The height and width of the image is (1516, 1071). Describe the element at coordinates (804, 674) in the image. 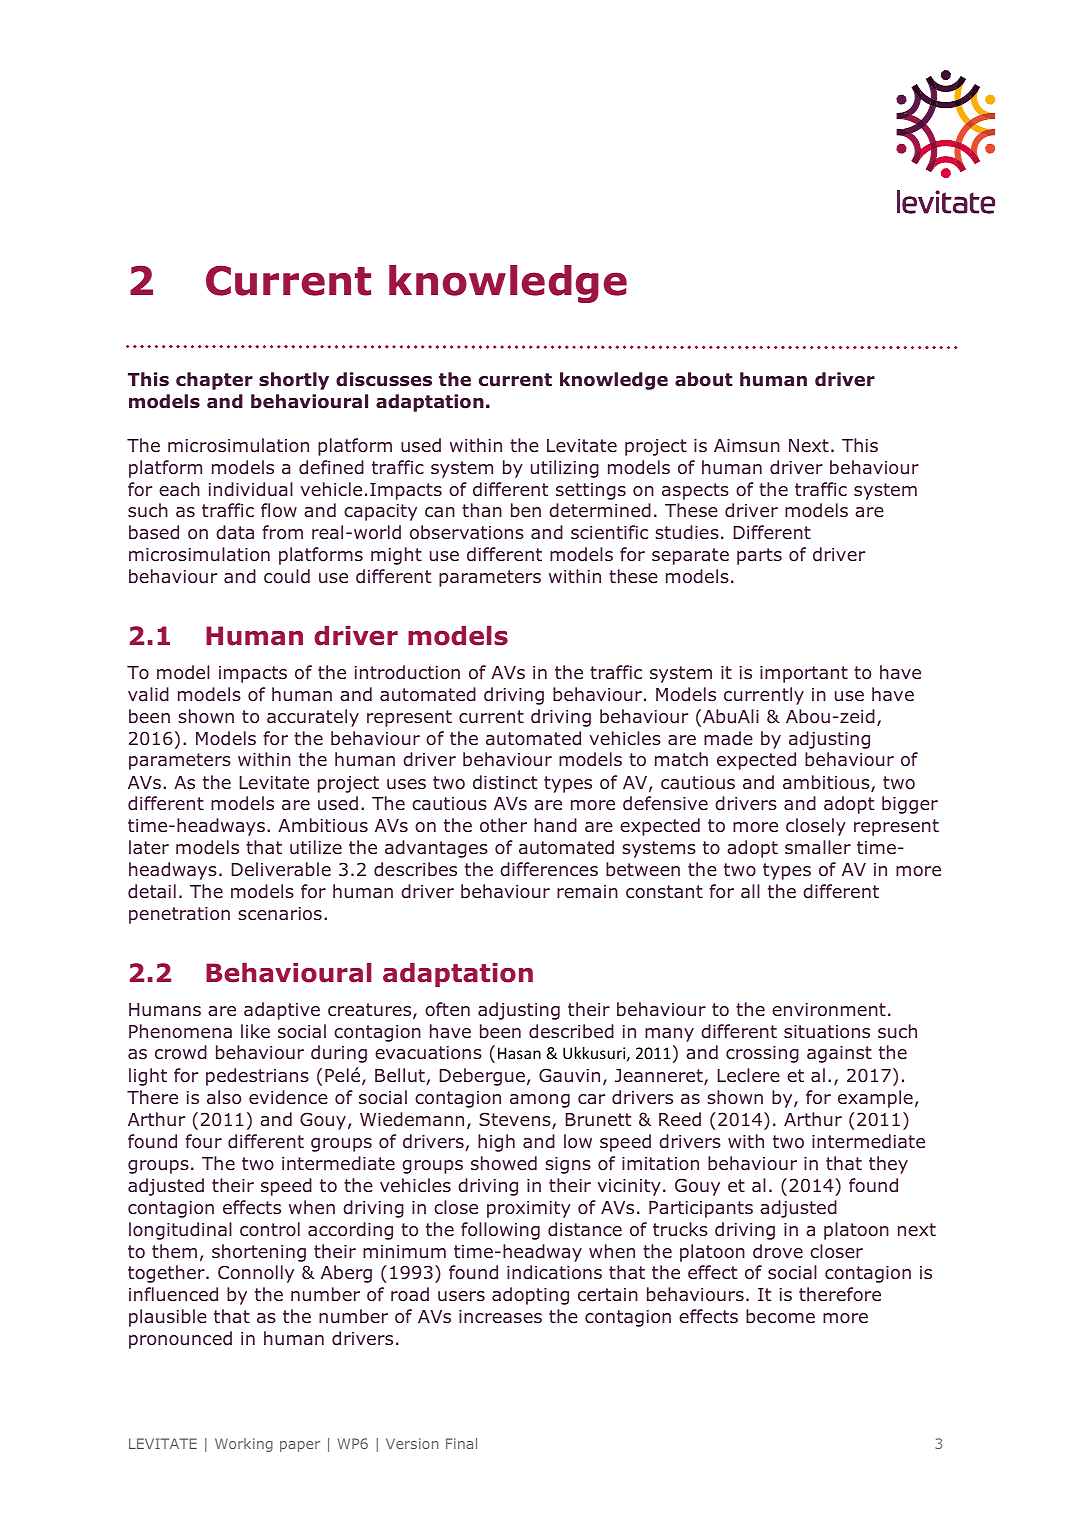

I see `important` at that location.
